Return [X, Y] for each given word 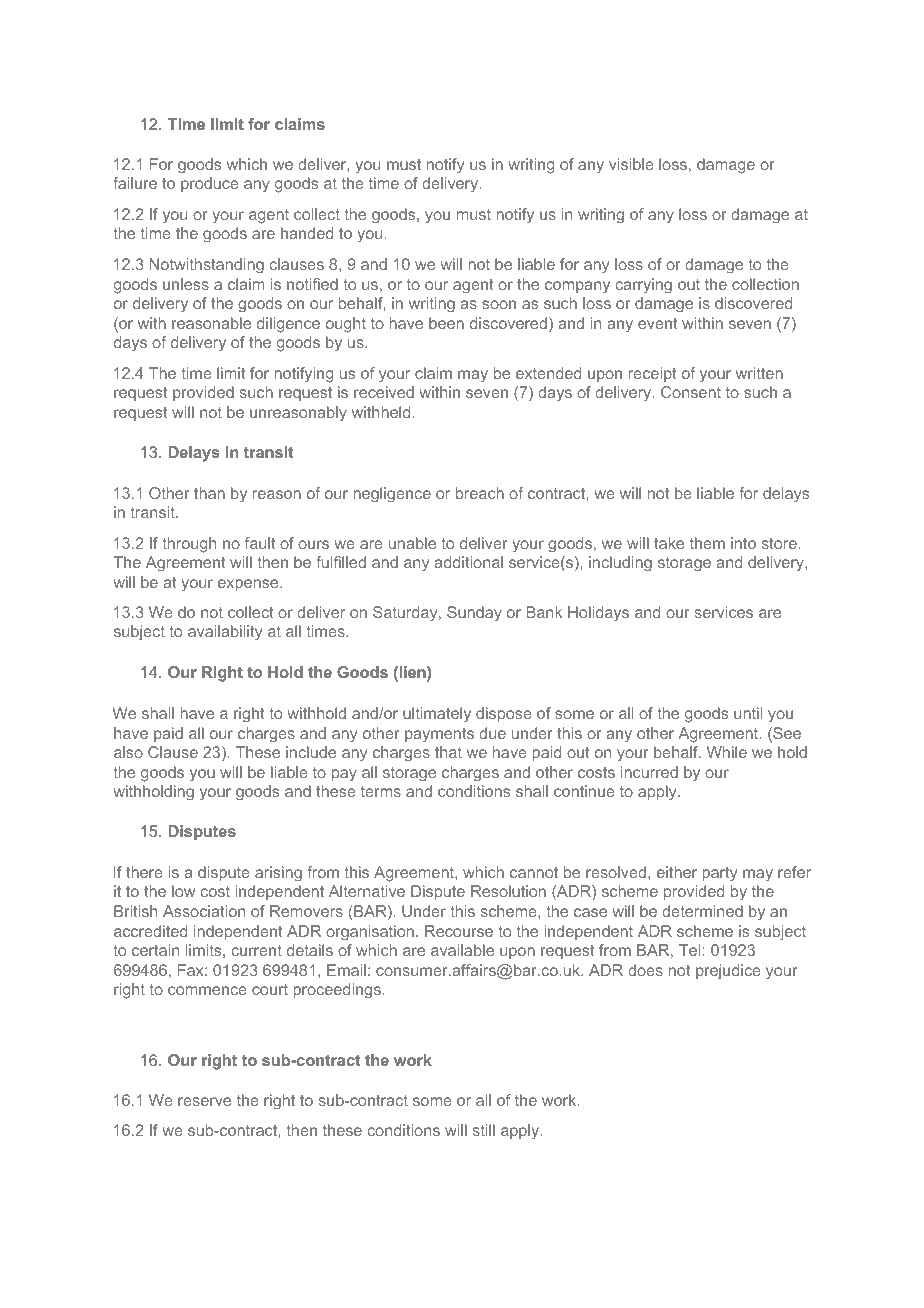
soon [499, 304]
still [484, 1130]
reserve [204, 1101]
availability [225, 633]
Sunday [474, 614]
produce [210, 184]
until [748, 713]
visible [631, 164]
